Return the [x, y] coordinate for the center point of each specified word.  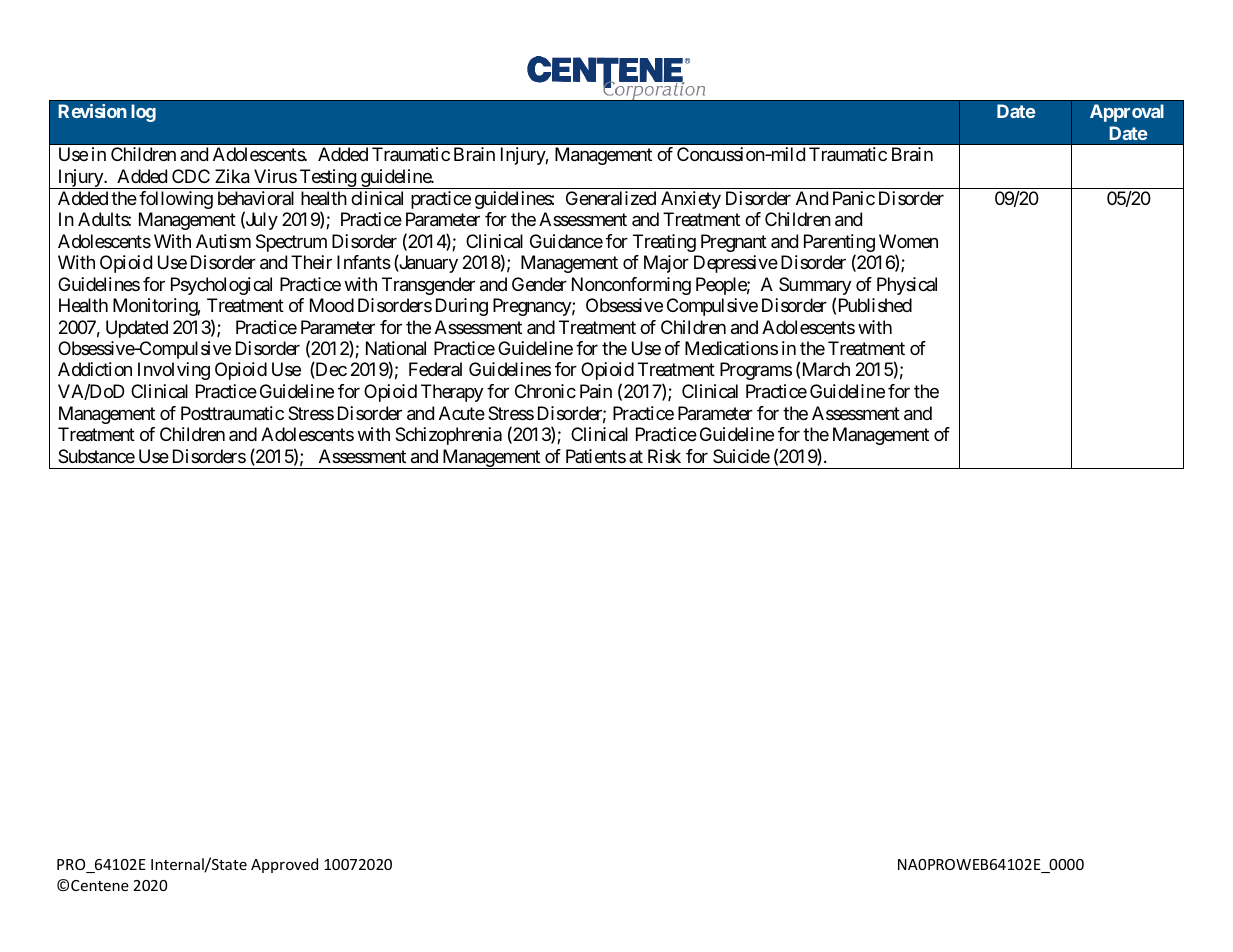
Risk [664, 456]
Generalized [611, 198]
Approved [284, 865]
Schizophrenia [448, 436]
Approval [1127, 113]
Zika [232, 176]
